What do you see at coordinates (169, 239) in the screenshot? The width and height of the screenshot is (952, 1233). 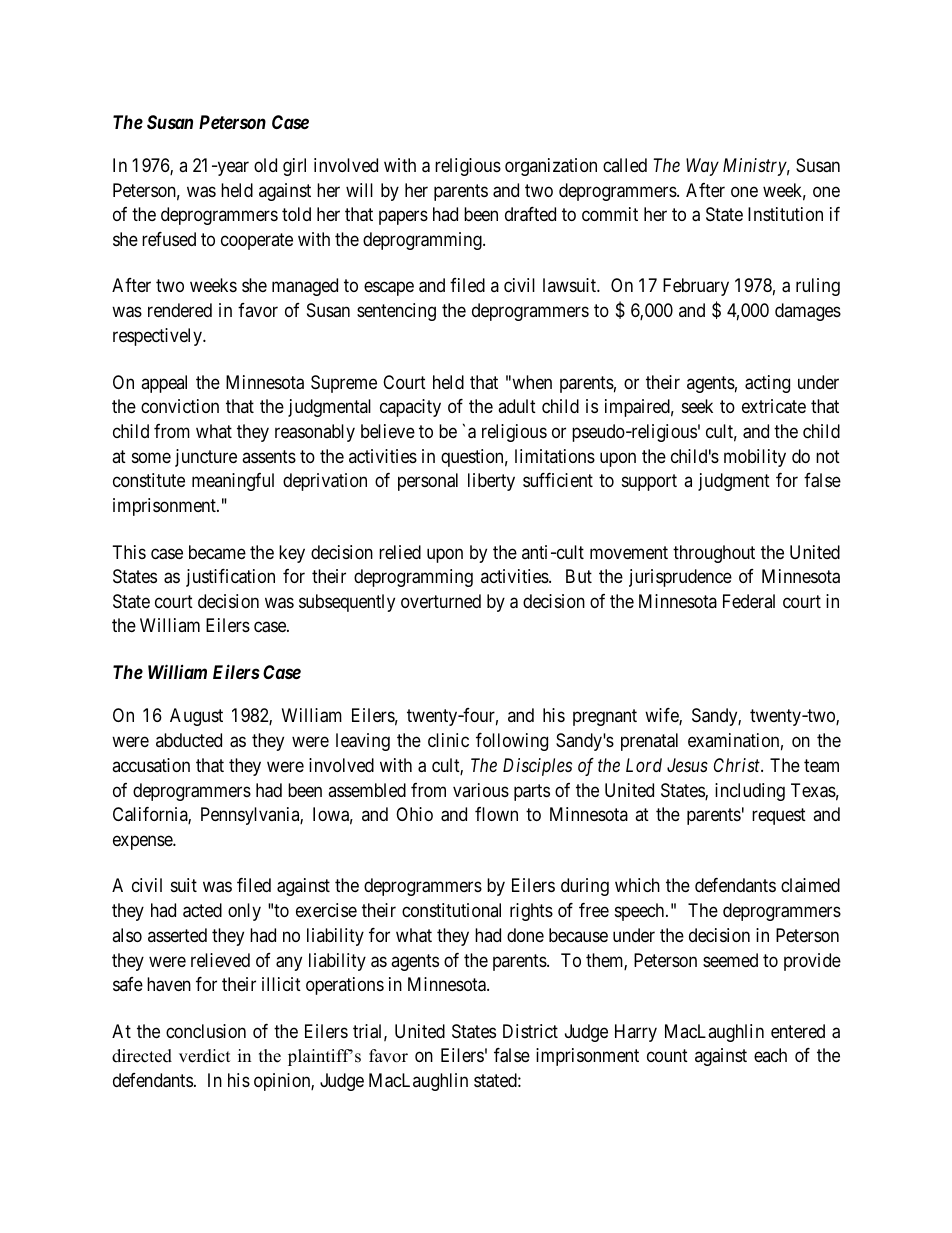 I see `refused` at bounding box center [169, 239].
